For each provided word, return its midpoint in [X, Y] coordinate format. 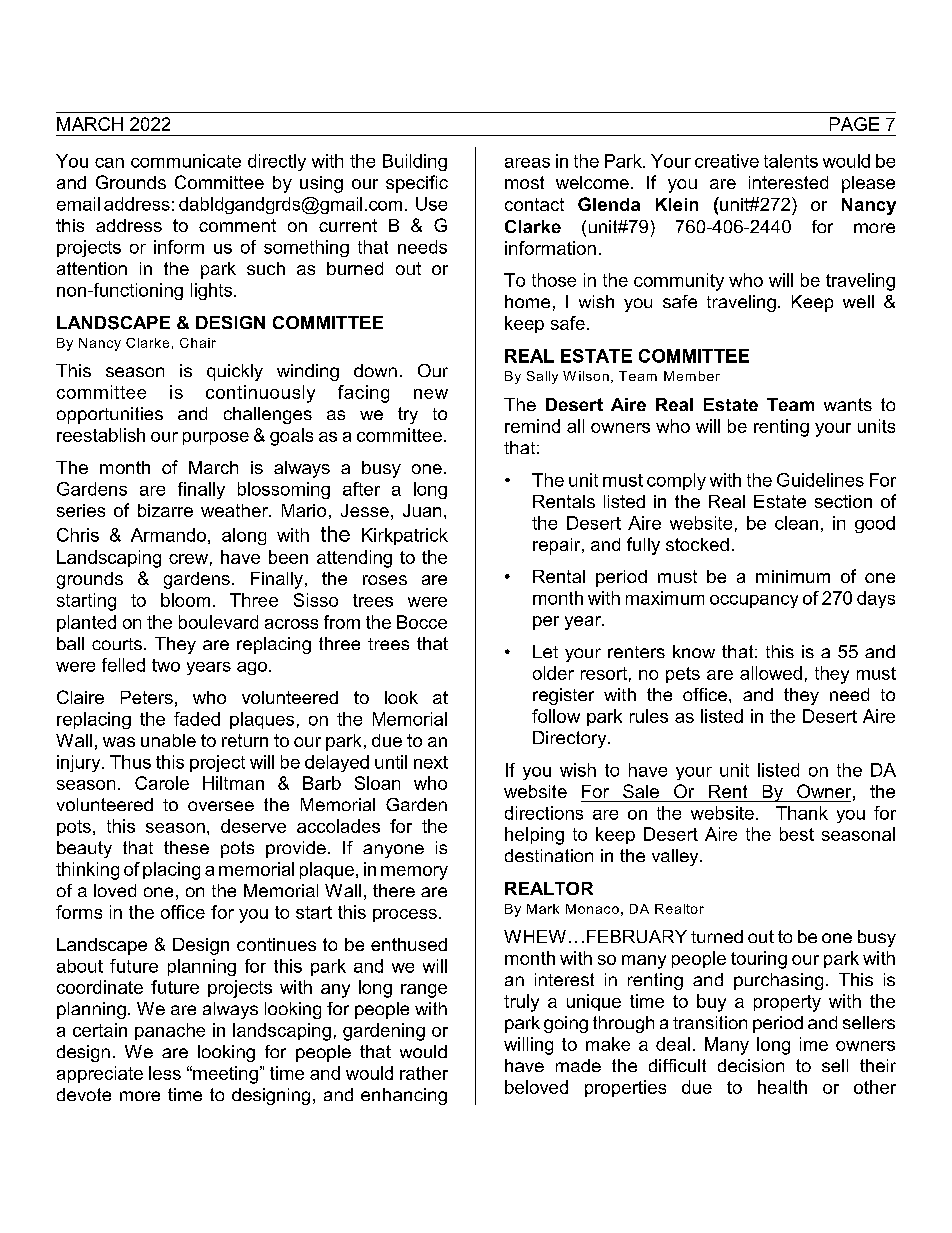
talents [791, 161]
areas [527, 163]
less [165, 1073]
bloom [185, 600]
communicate [186, 161]
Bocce [422, 622]
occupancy [754, 601]
